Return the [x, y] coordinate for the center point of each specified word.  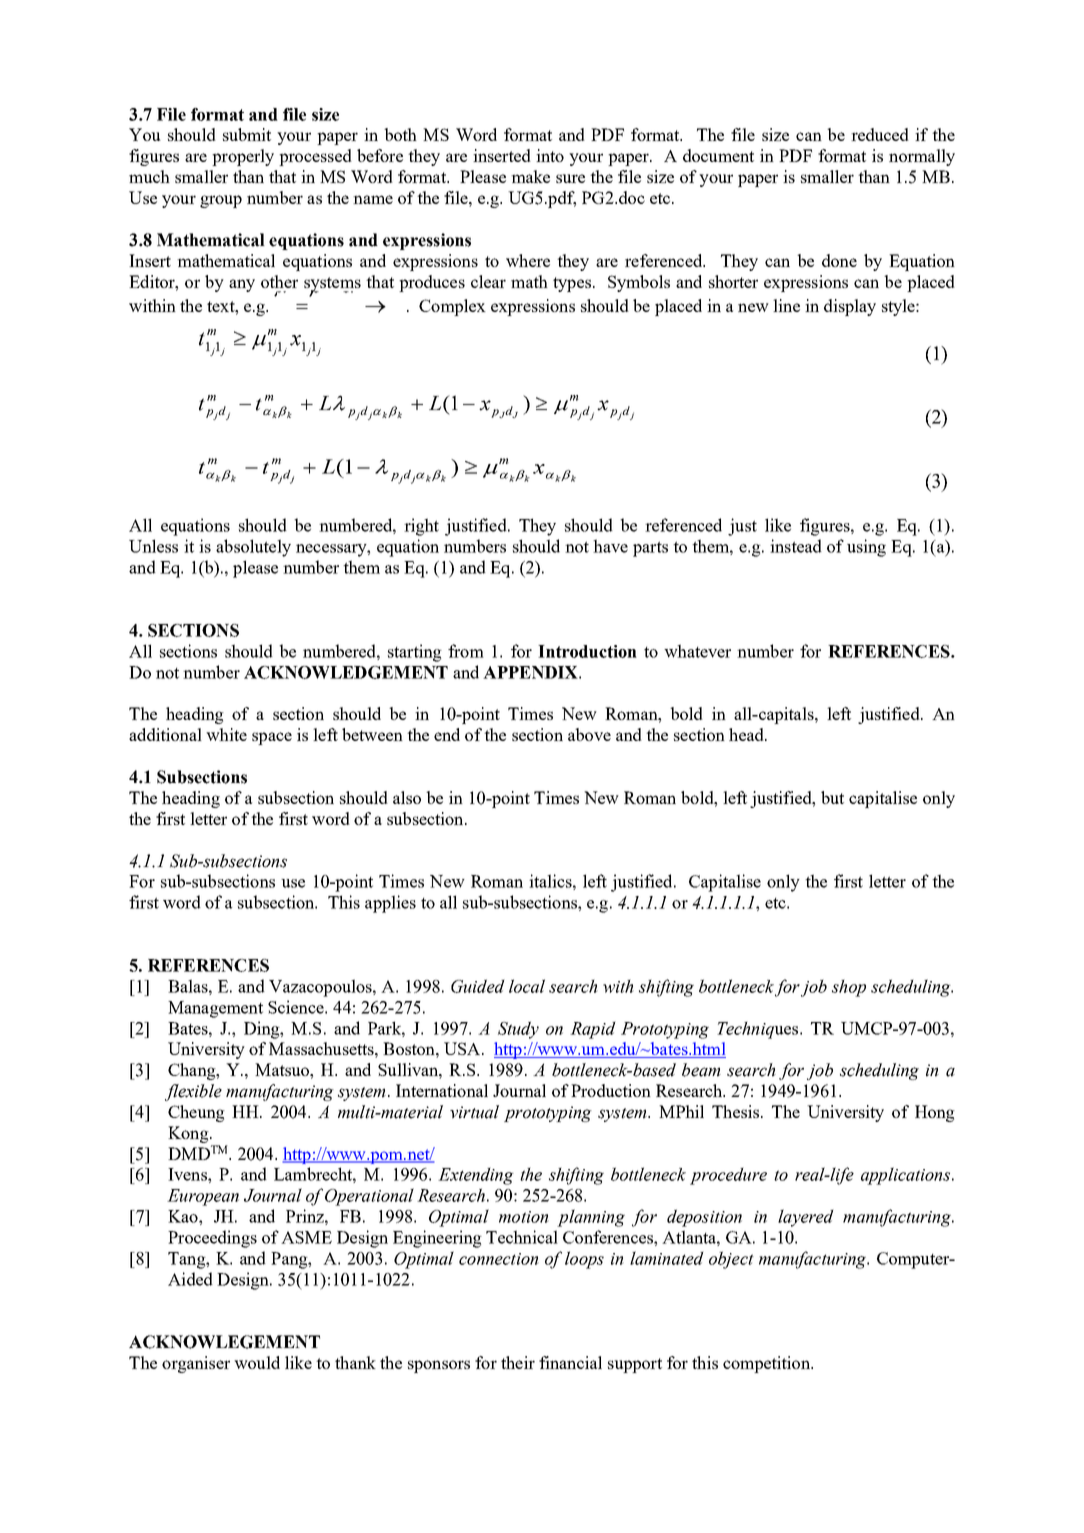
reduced [880, 134]
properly [243, 157]
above [589, 734]
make [530, 176]
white [226, 734]
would [257, 1362]
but [832, 797]
